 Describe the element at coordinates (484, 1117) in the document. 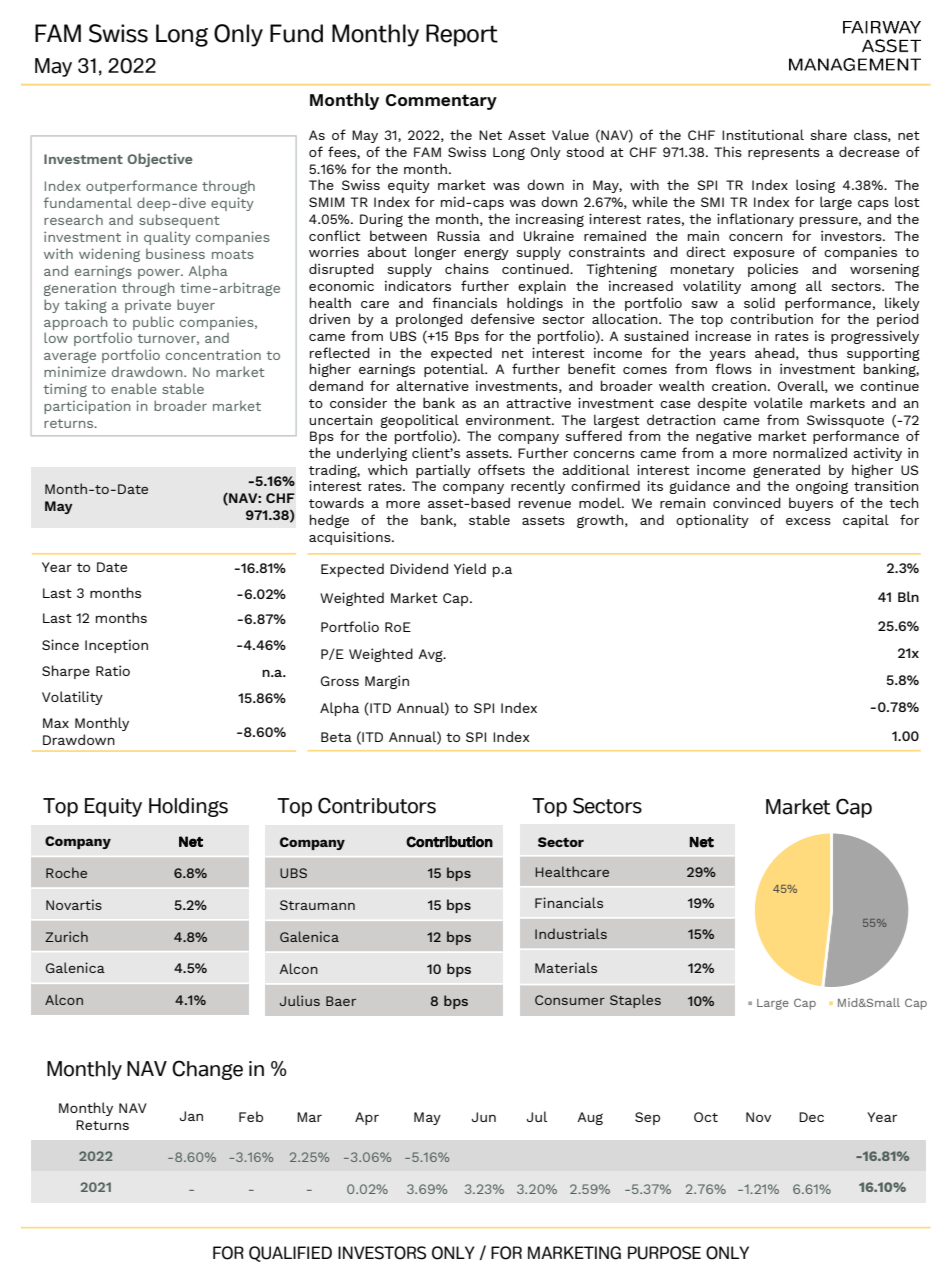

I see `Jun` at that location.
